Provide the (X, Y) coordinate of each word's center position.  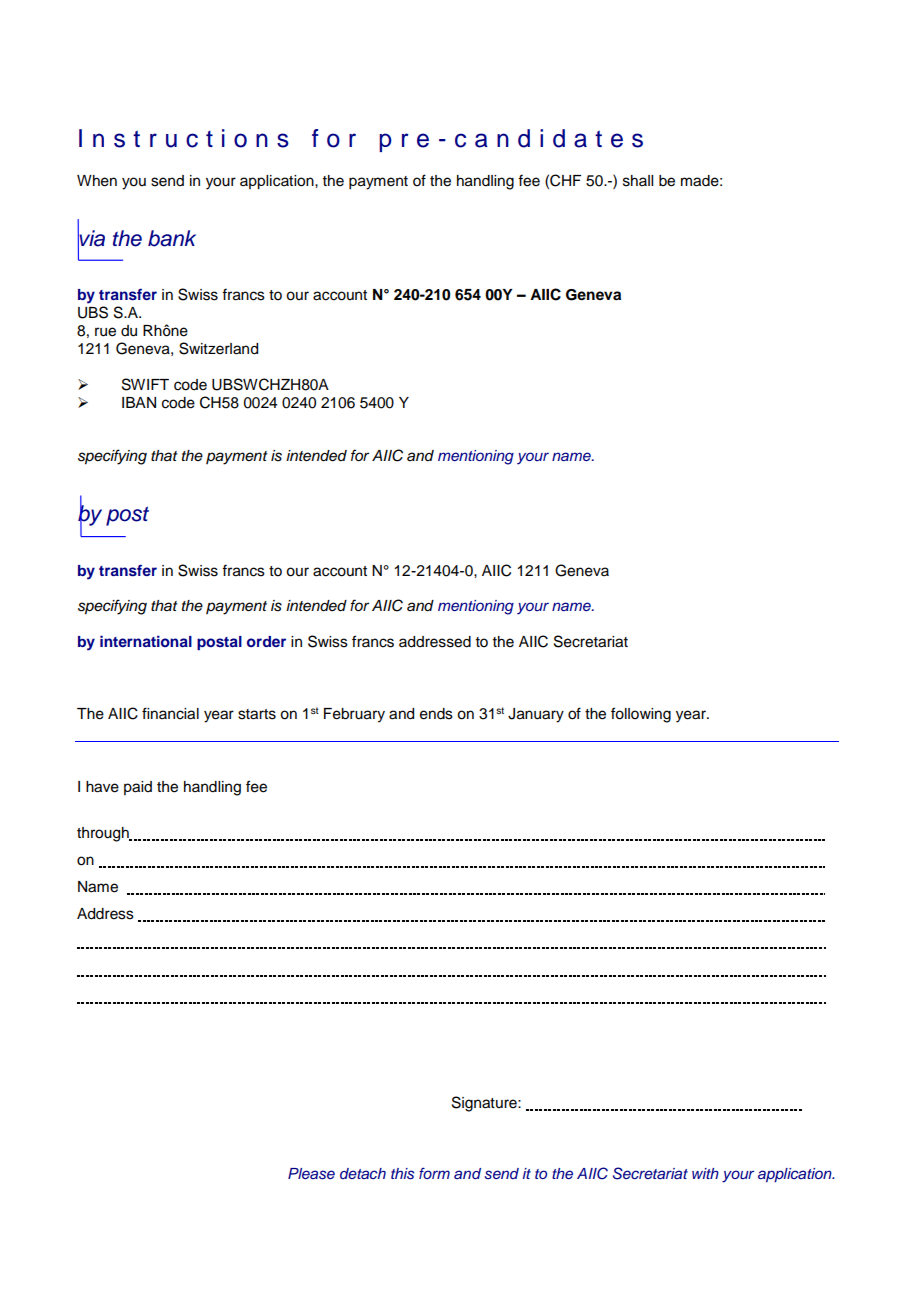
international (146, 641)
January (536, 715)
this (402, 1174)
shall (638, 181)
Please (311, 1174)
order (266, 641)
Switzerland (218, 348)
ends (436, 714)
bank (172, 238)
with (705, 1173)
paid (138, 788)
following (641, 715)
